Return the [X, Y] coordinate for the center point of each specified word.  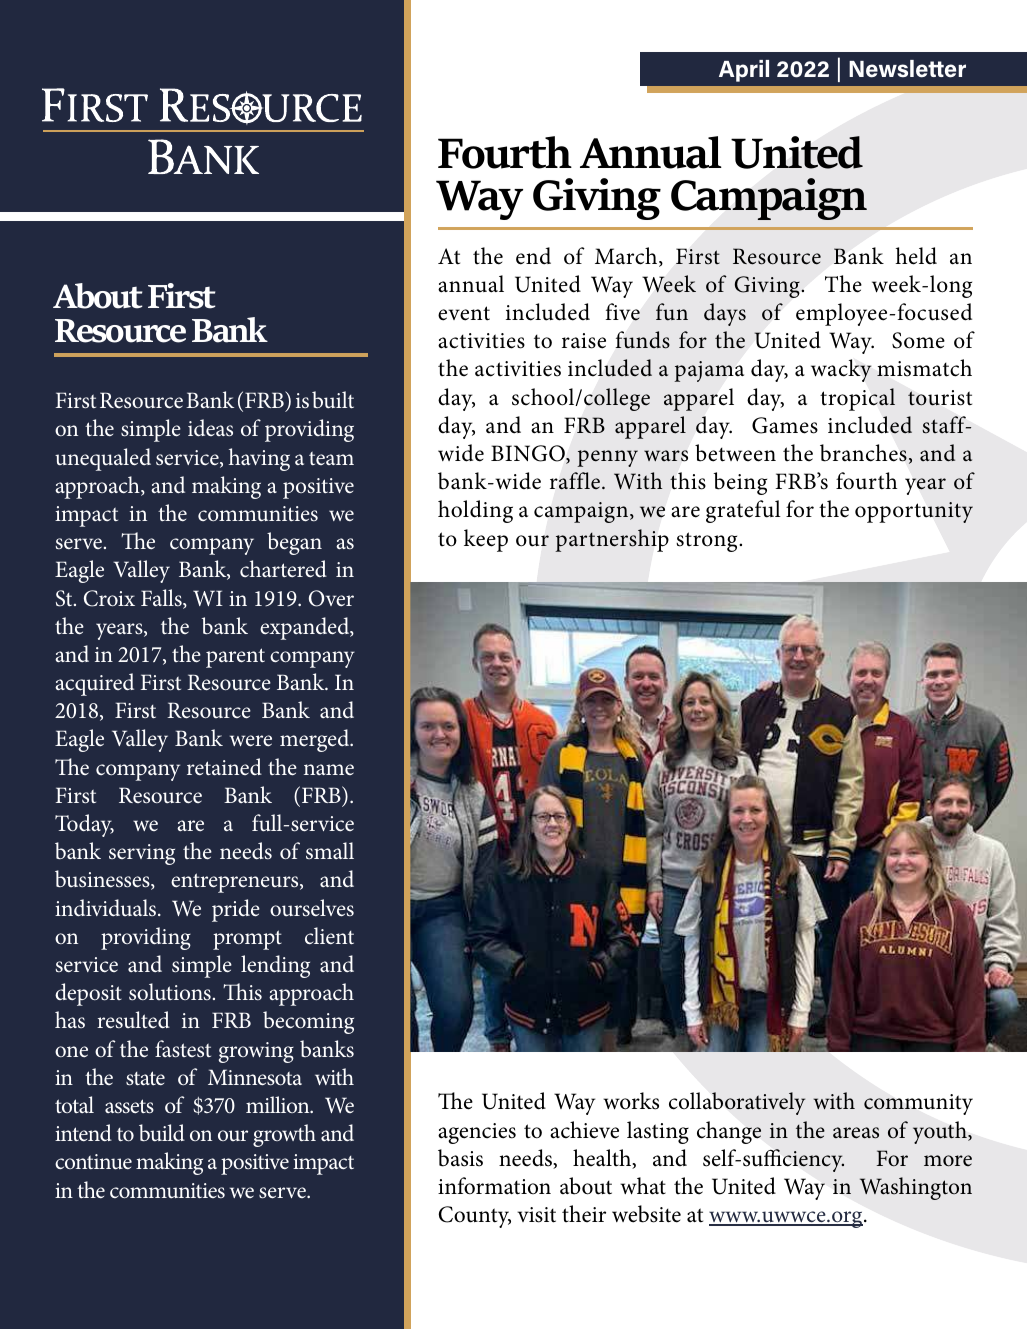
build [162, 1132]
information [494, 1186]
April [744, 71]
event [464, 313]
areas [856, 1133]
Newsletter [907, 69]
